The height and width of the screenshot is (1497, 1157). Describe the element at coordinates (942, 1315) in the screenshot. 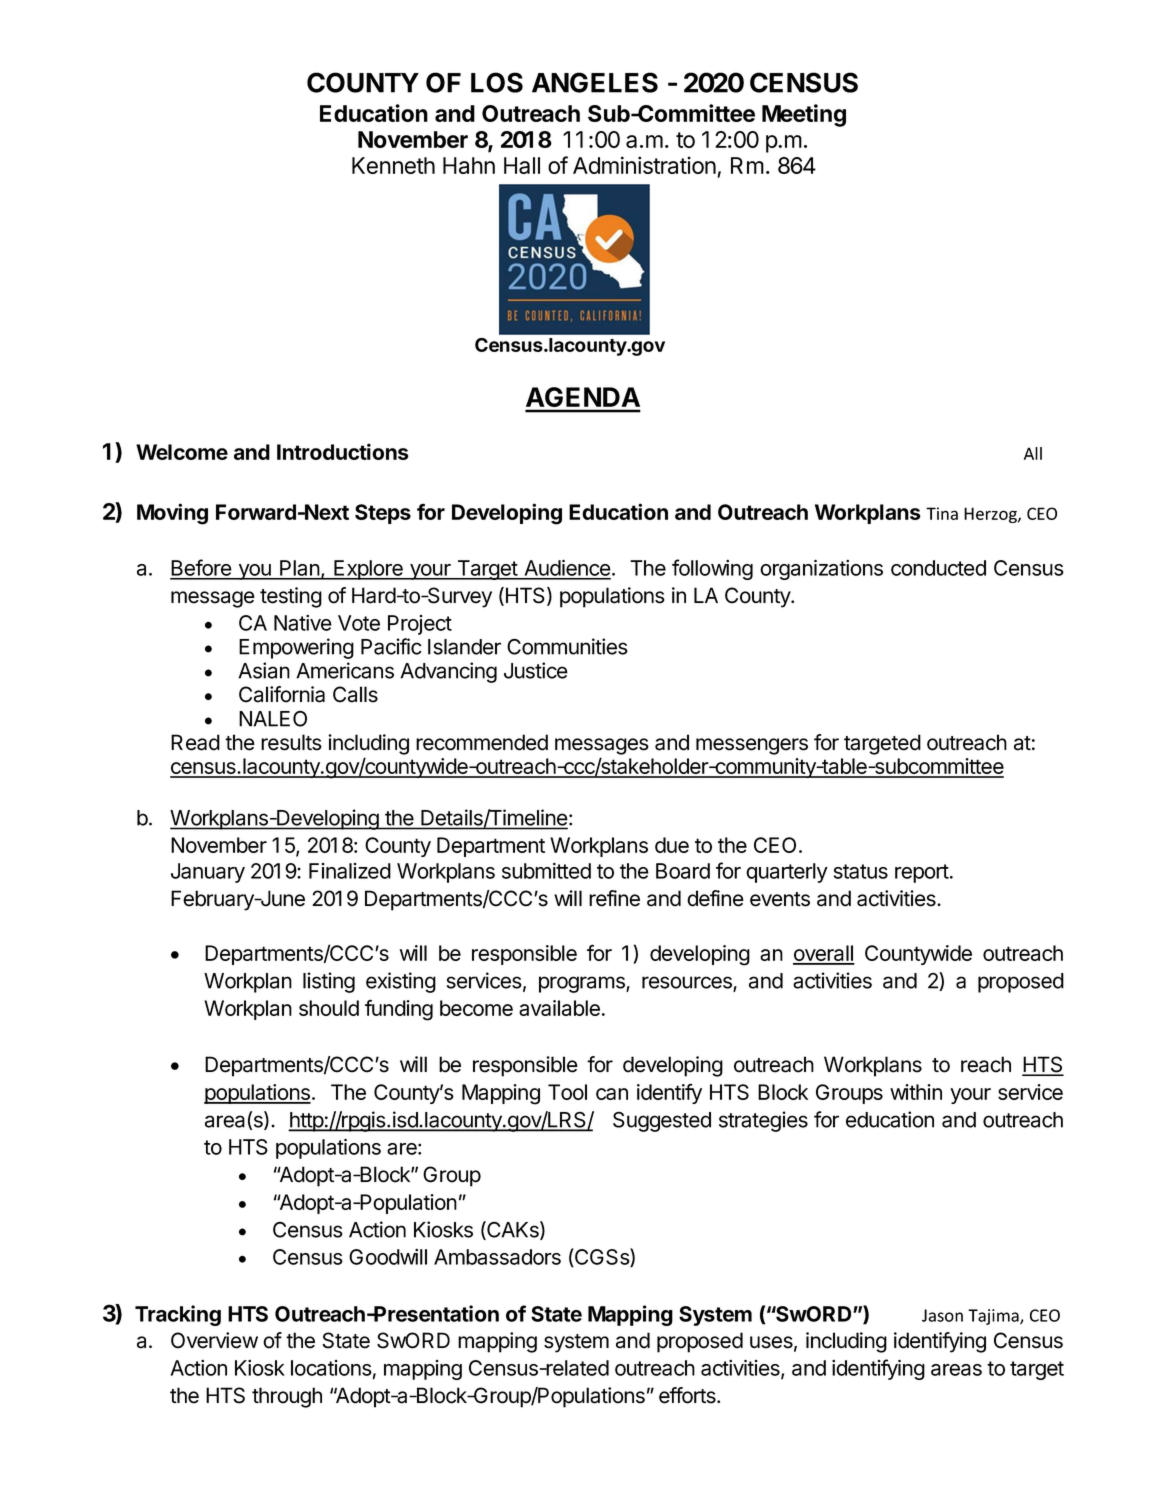

I see `Jason` at that location.
